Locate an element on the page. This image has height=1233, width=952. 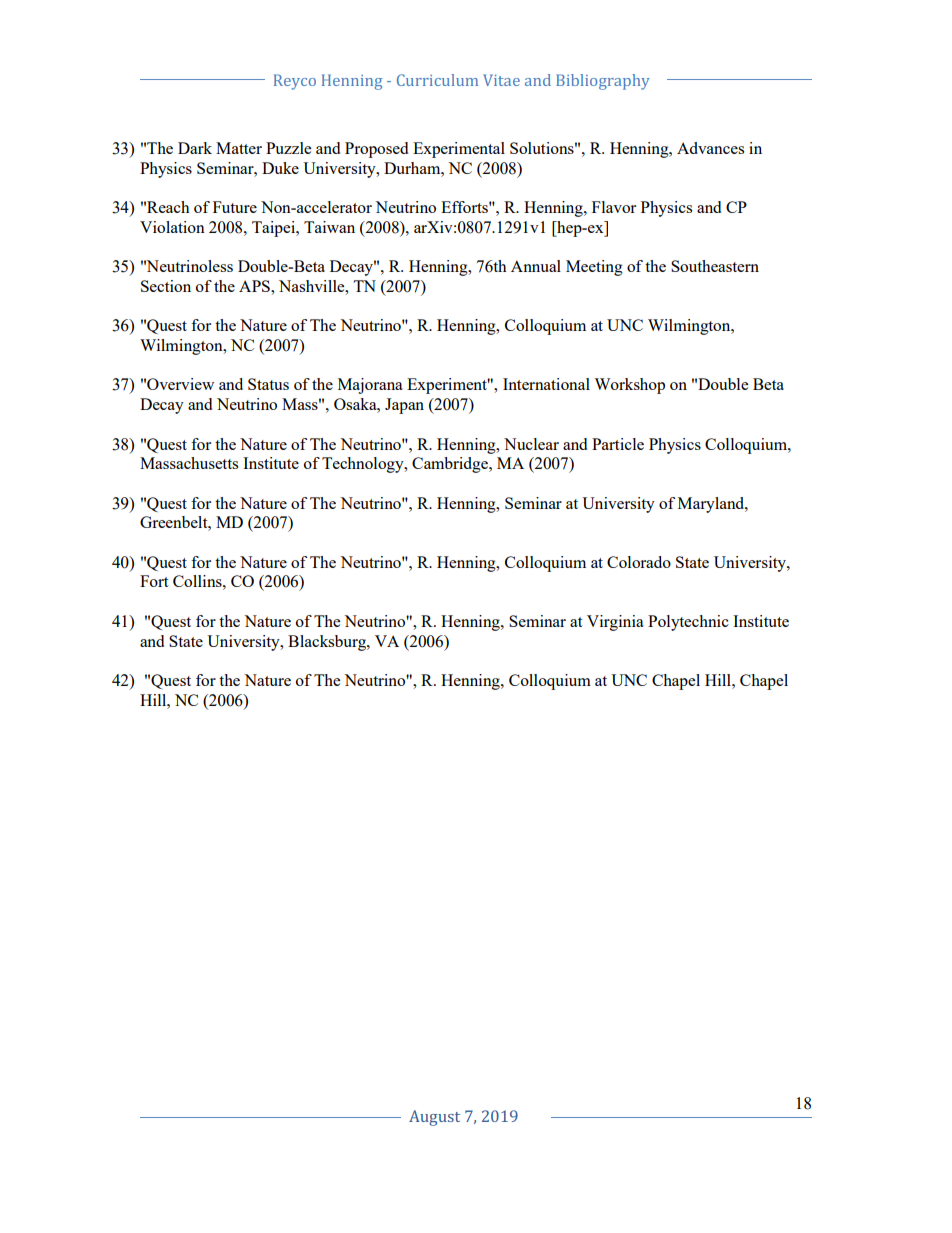
August is located at coordinates (434, 1118).
